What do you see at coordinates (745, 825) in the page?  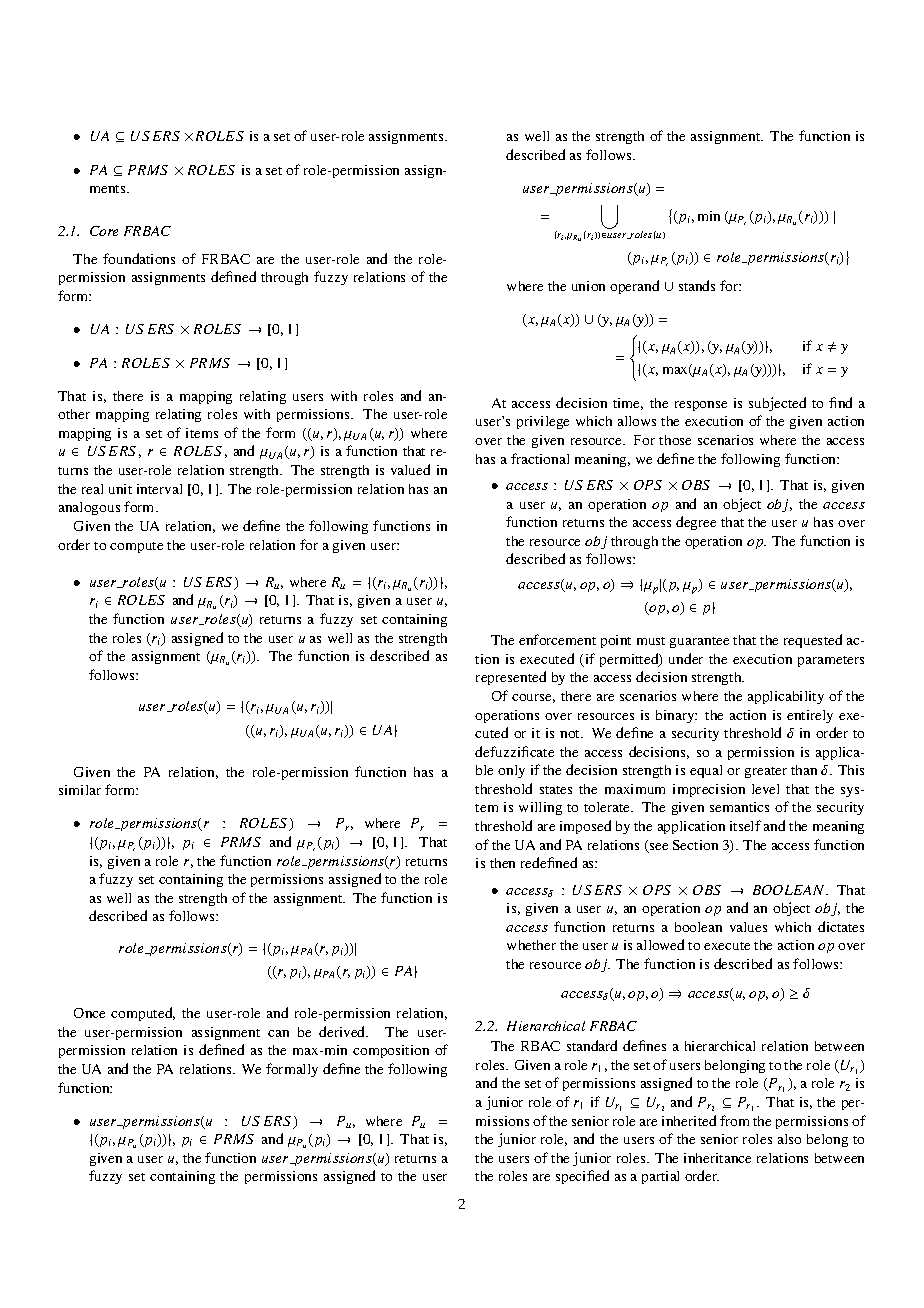 I see `itself` at bounding box center [745, 825].
